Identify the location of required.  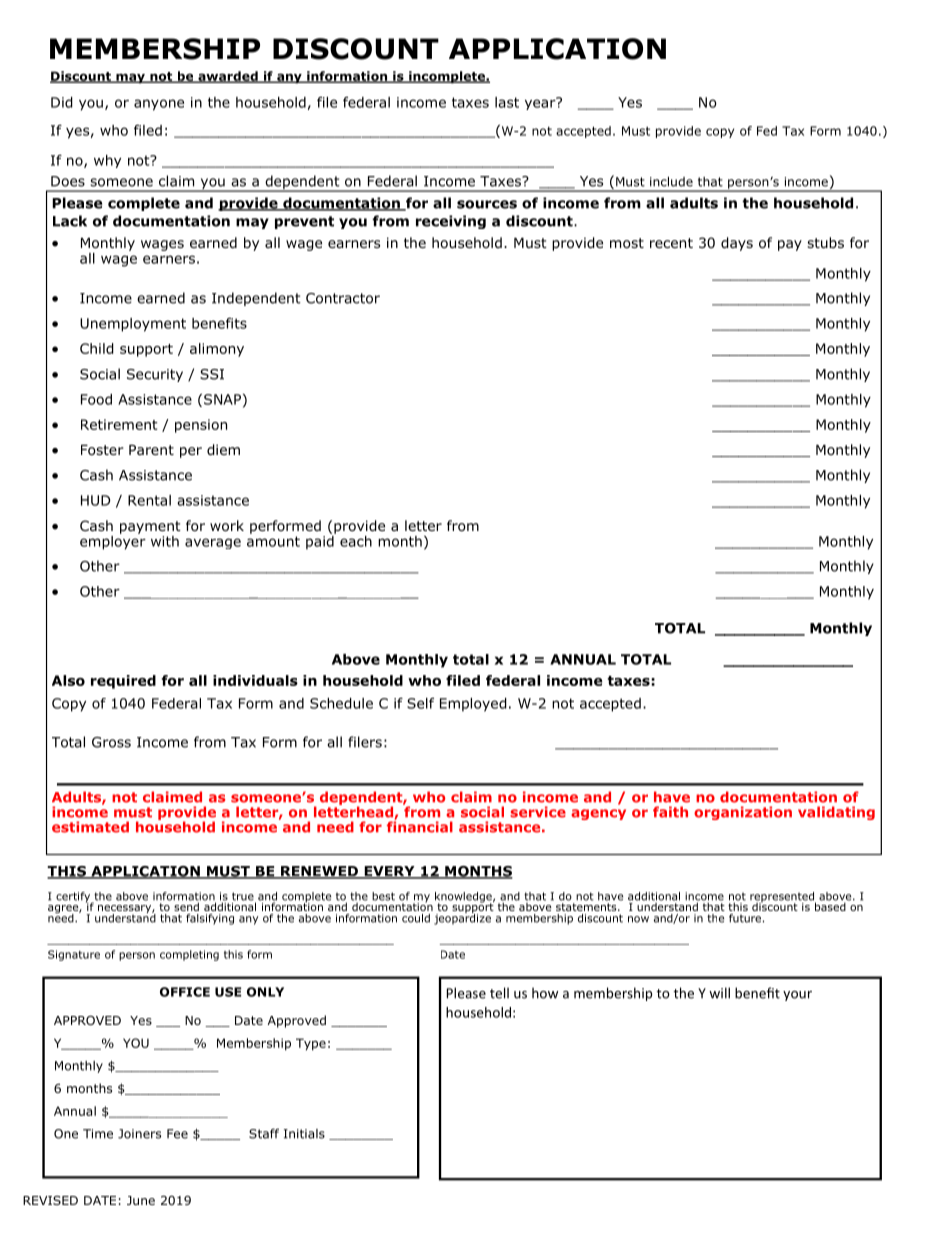
(123, 682).
